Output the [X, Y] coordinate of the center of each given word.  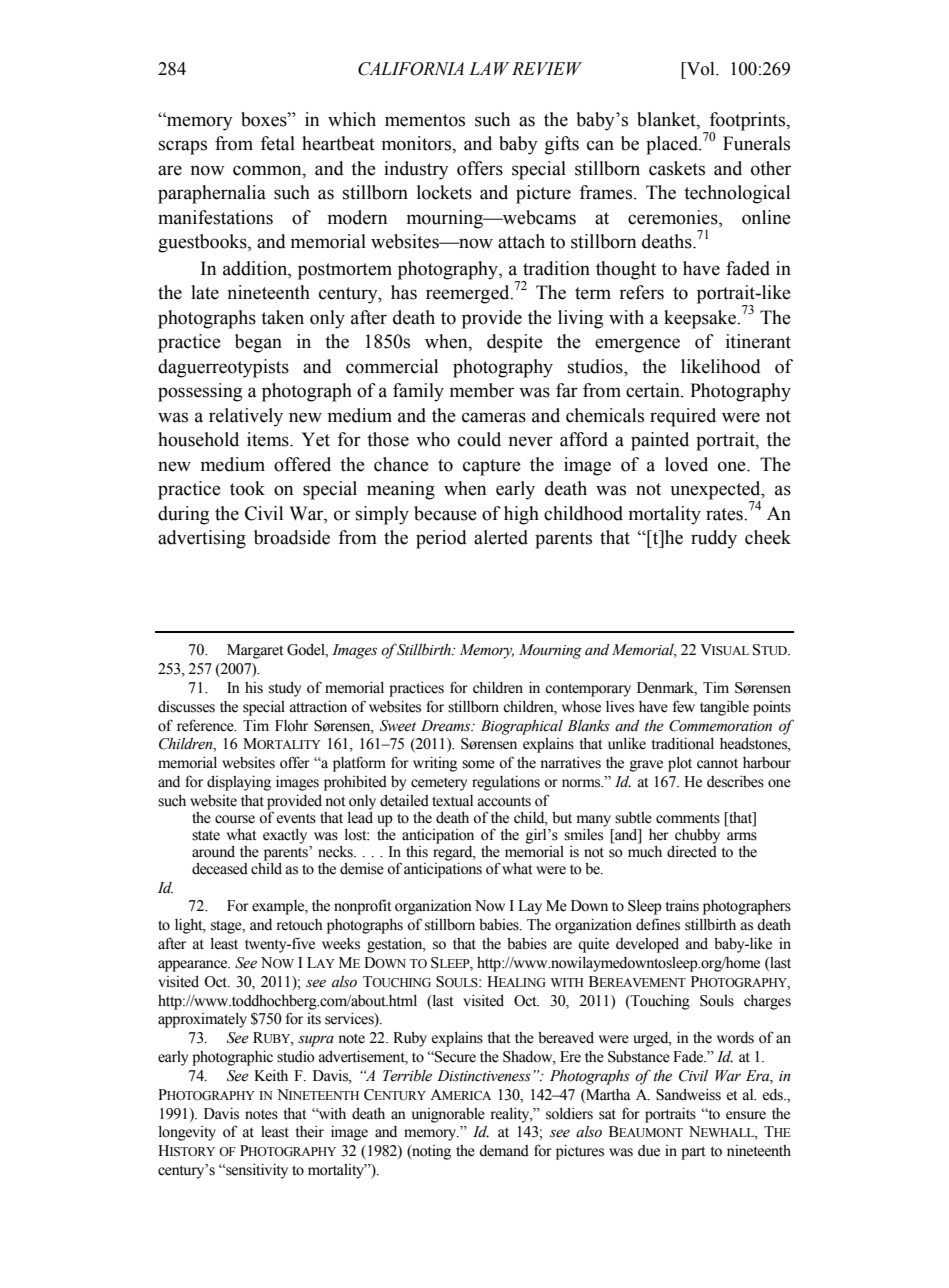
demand [504, 1151]
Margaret [255, 651]
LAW [489, 68]
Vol [700, 69]
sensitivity [256, 1171]
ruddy [714, 539]
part [693, 1153]
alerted [501, 537]
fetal [277, 143]
